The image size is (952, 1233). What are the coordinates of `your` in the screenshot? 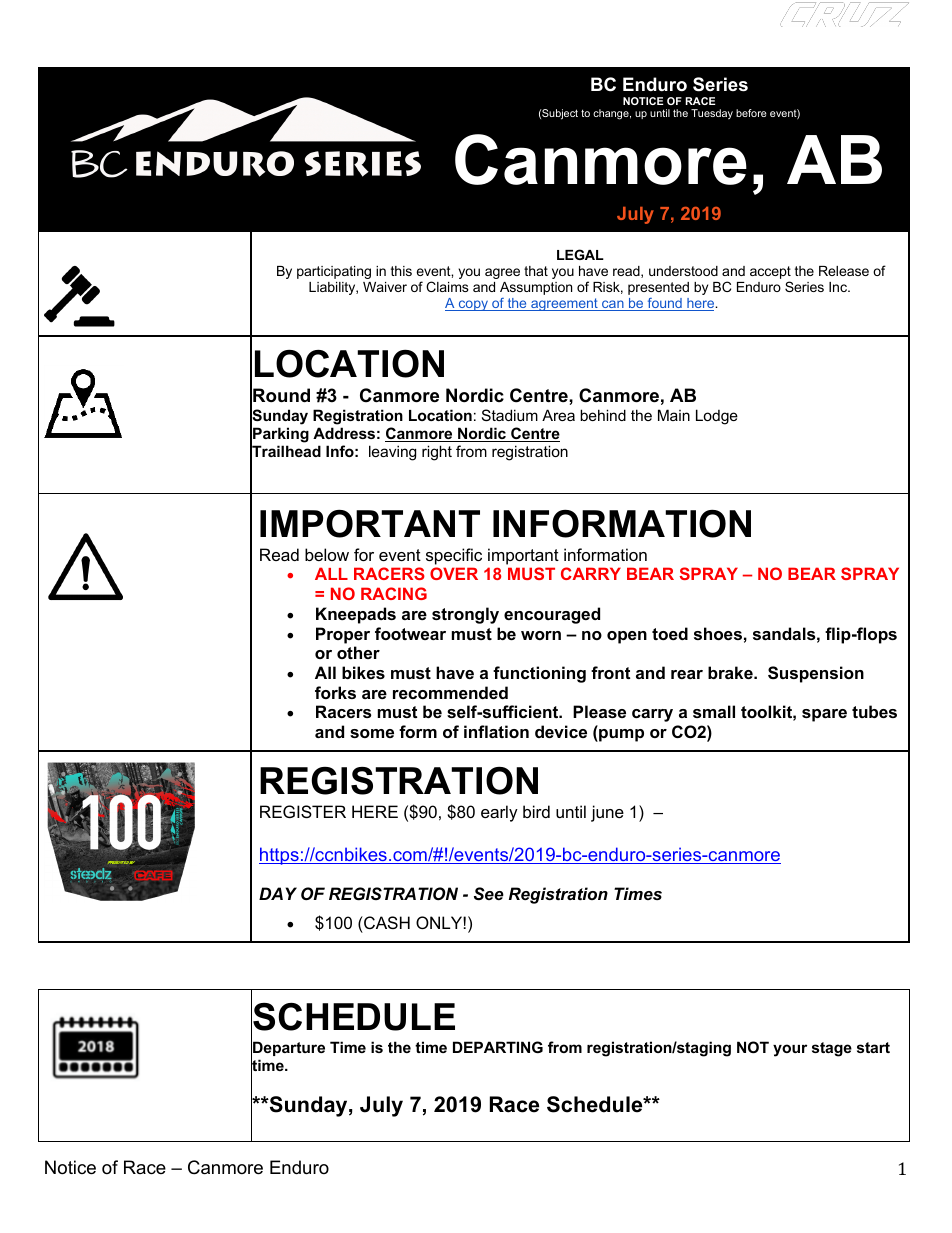 It's located at (790, 1050).
